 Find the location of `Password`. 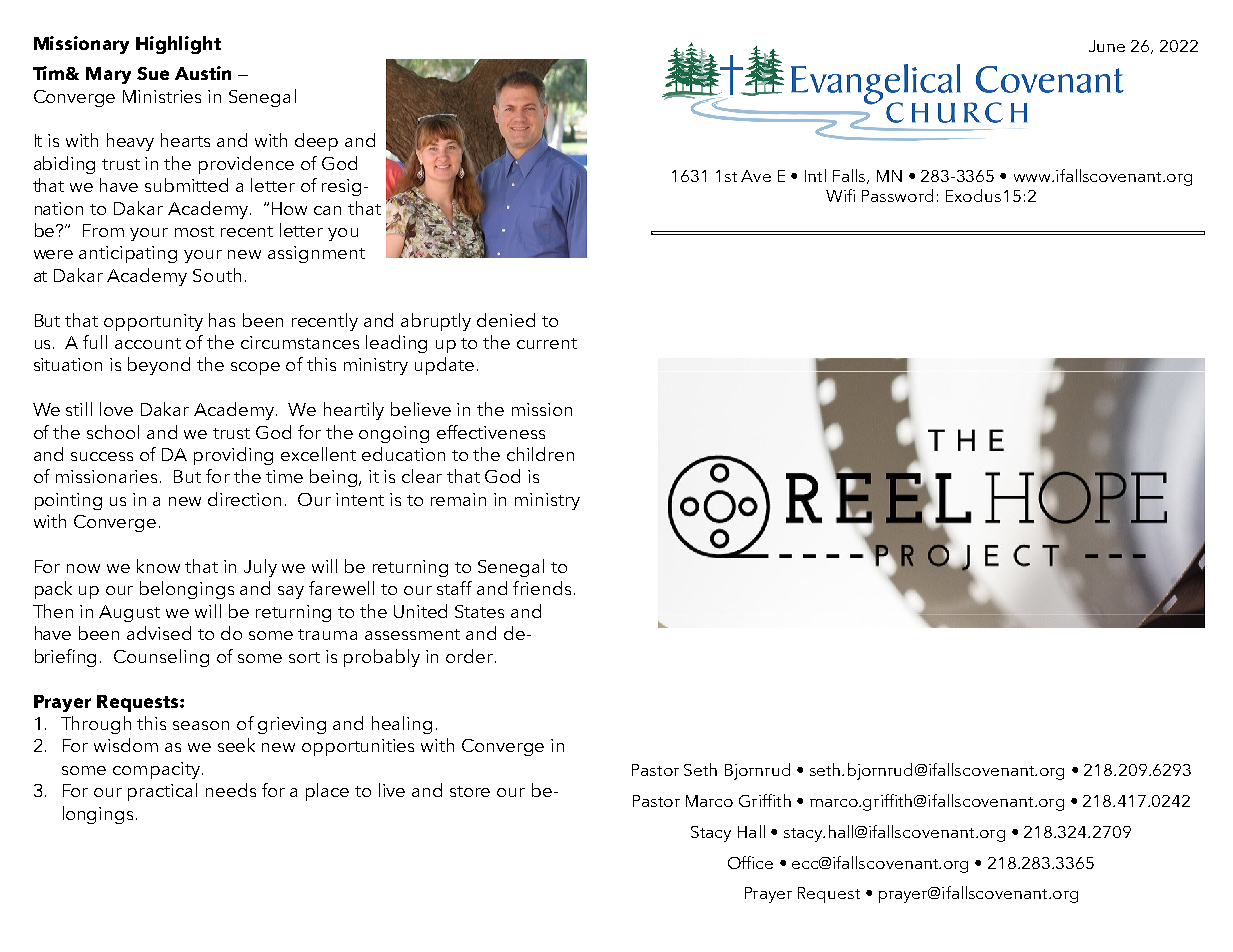

Password is located at coordinates (897, 195).
